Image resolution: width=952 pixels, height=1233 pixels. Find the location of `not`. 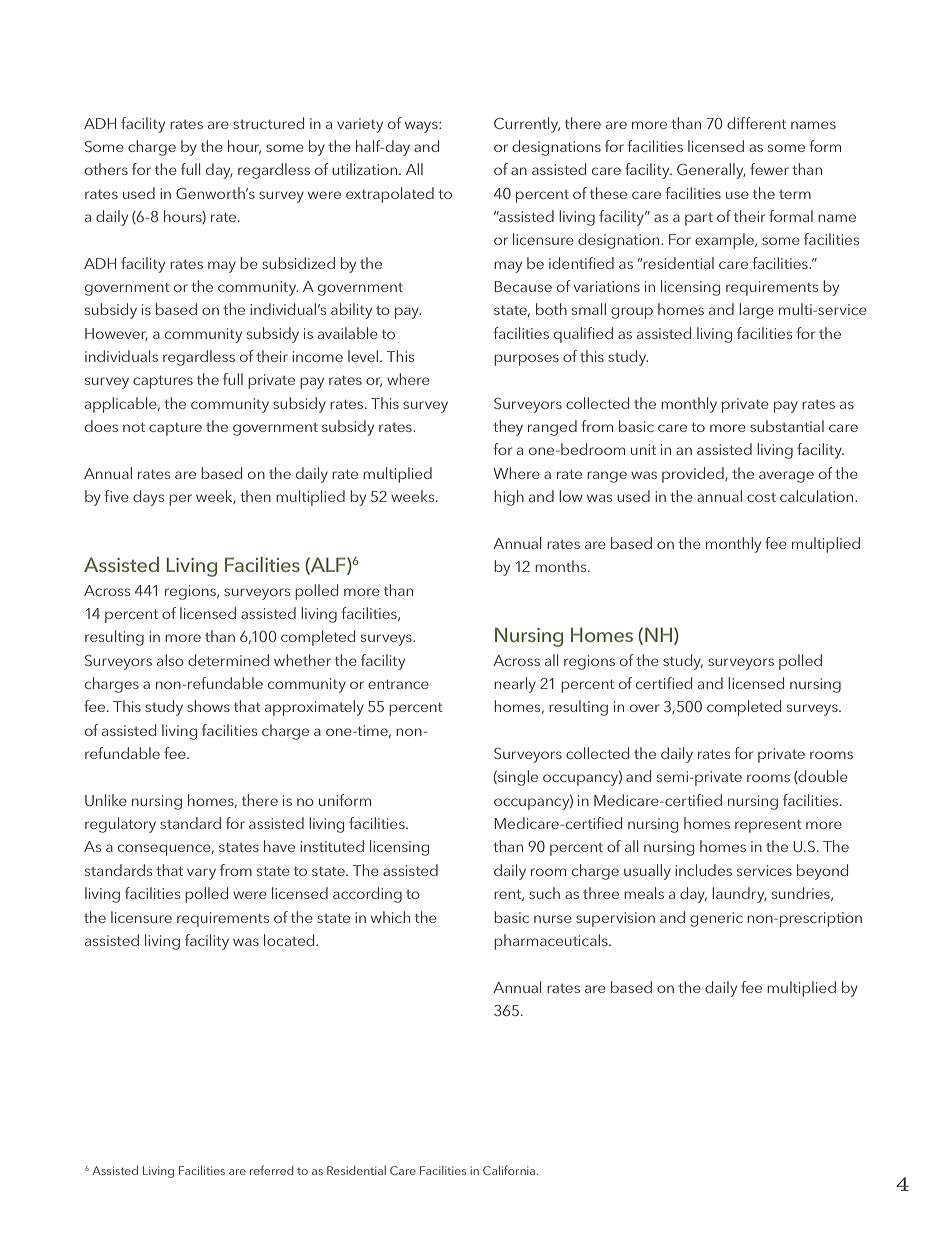

not is located at coordinates (134, 427).
